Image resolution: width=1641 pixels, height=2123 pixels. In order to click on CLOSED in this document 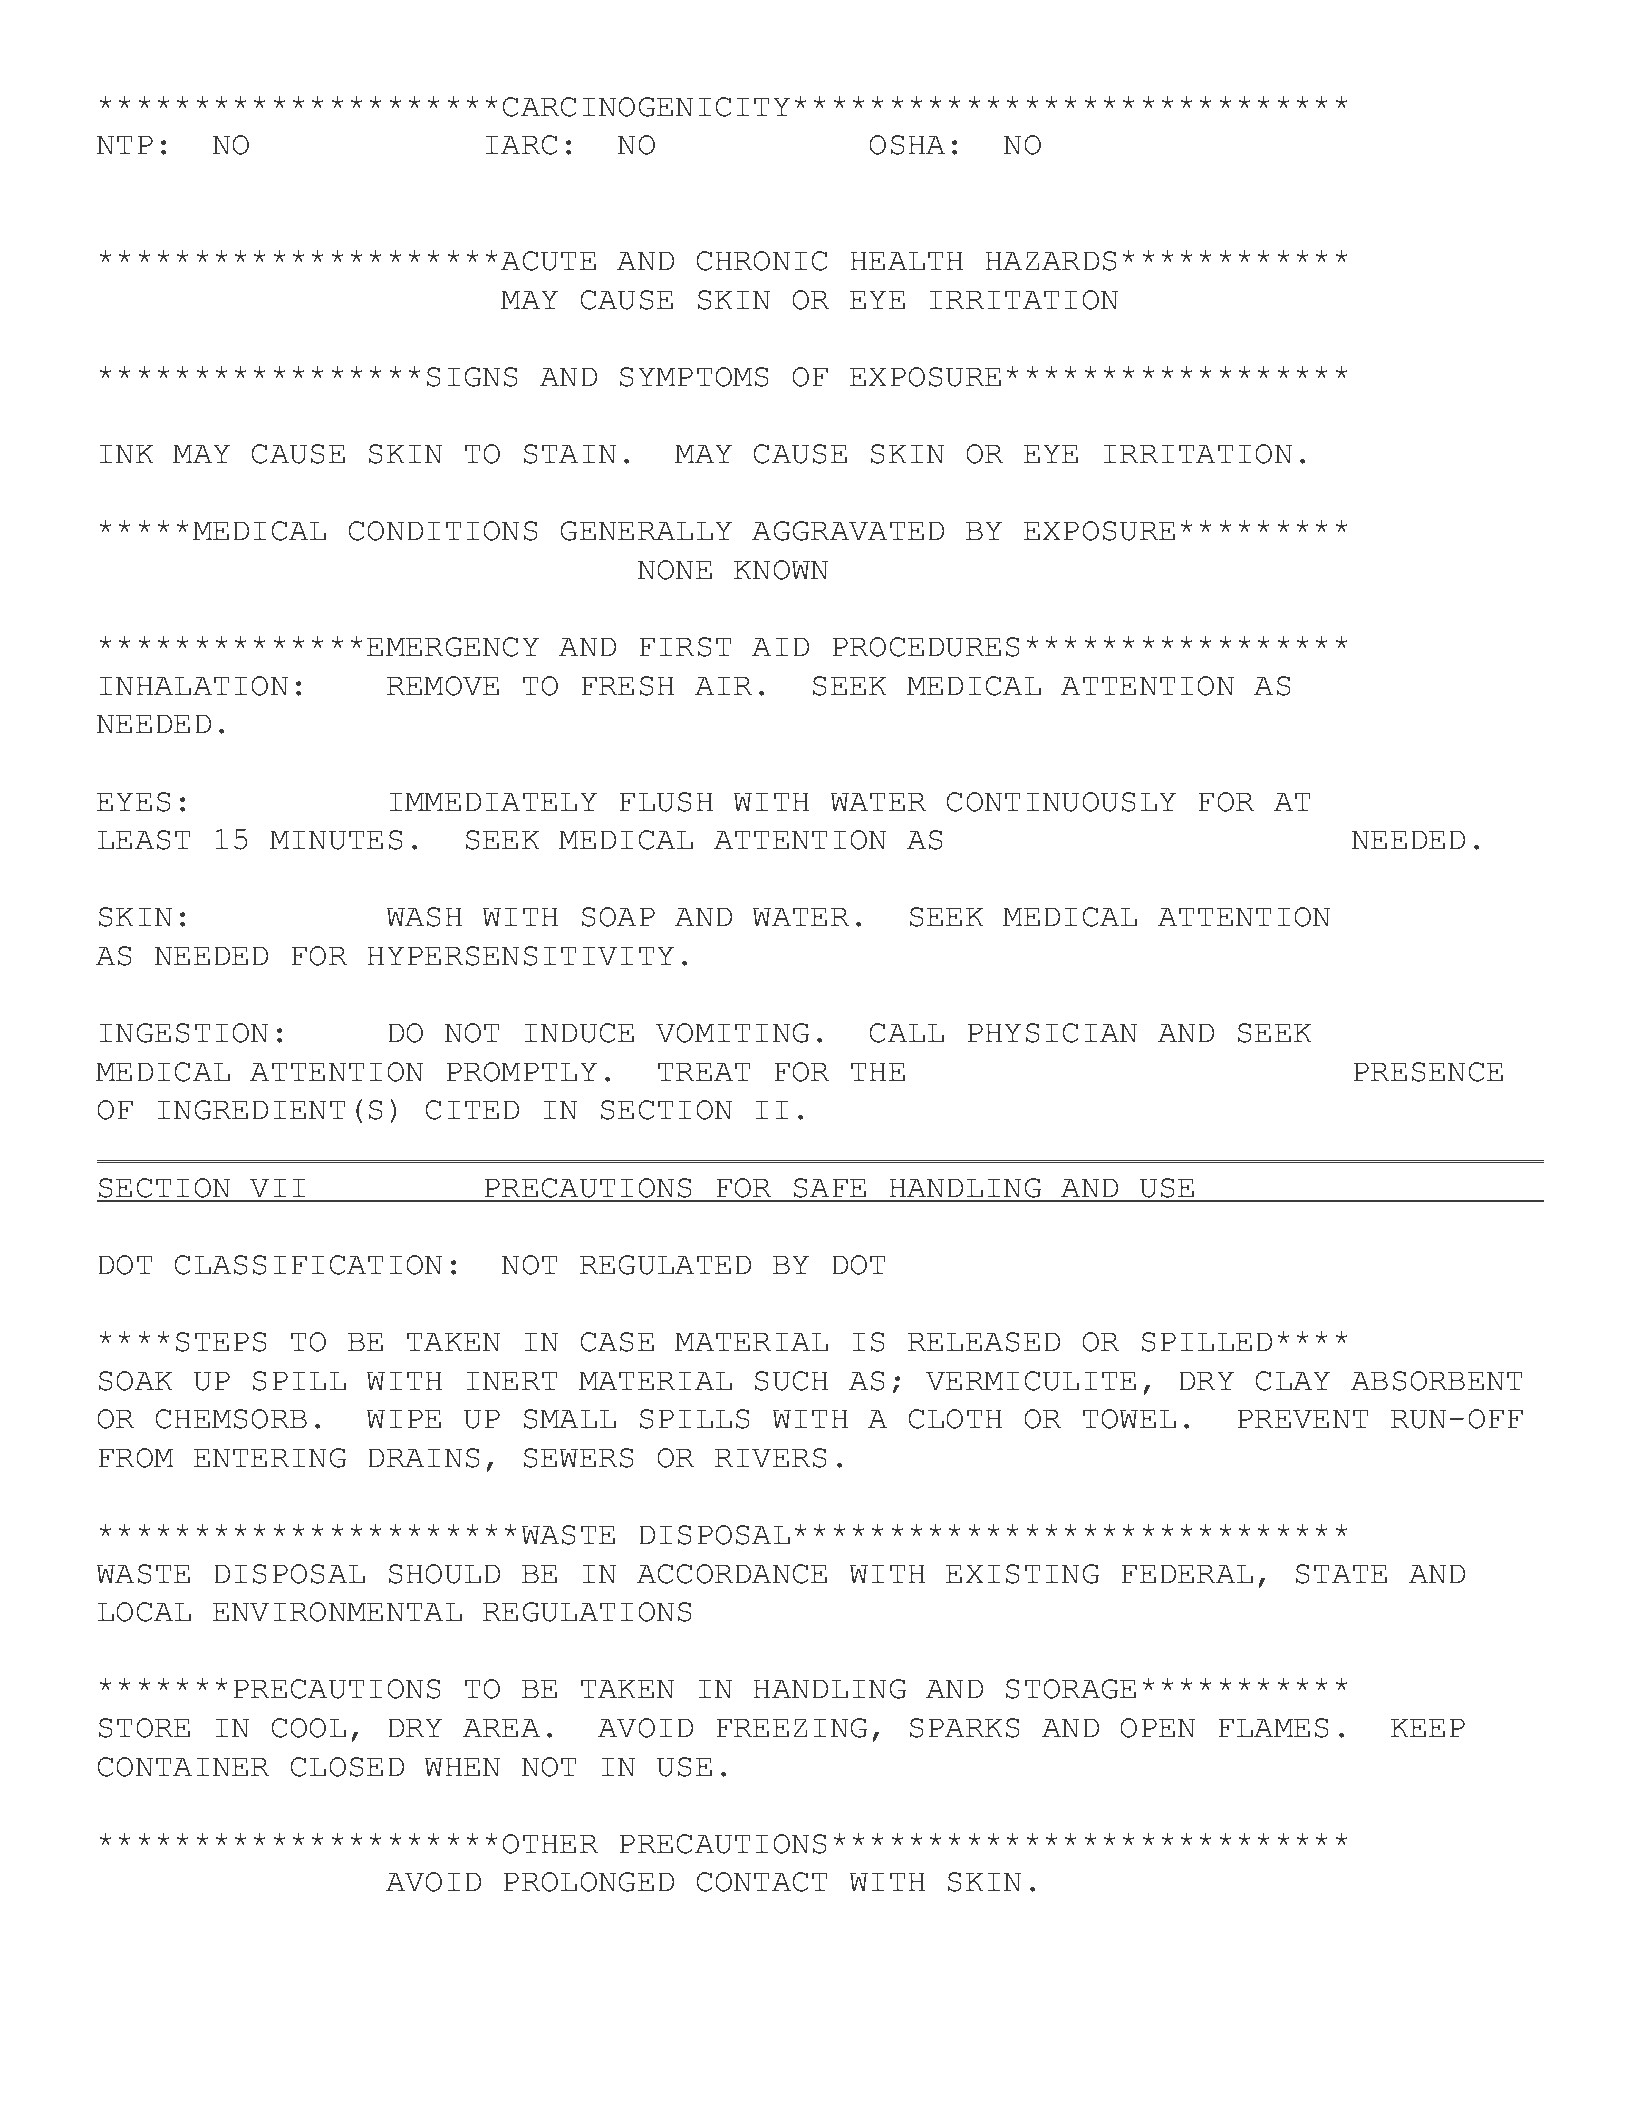, I will do `click(347, 1767)`.
